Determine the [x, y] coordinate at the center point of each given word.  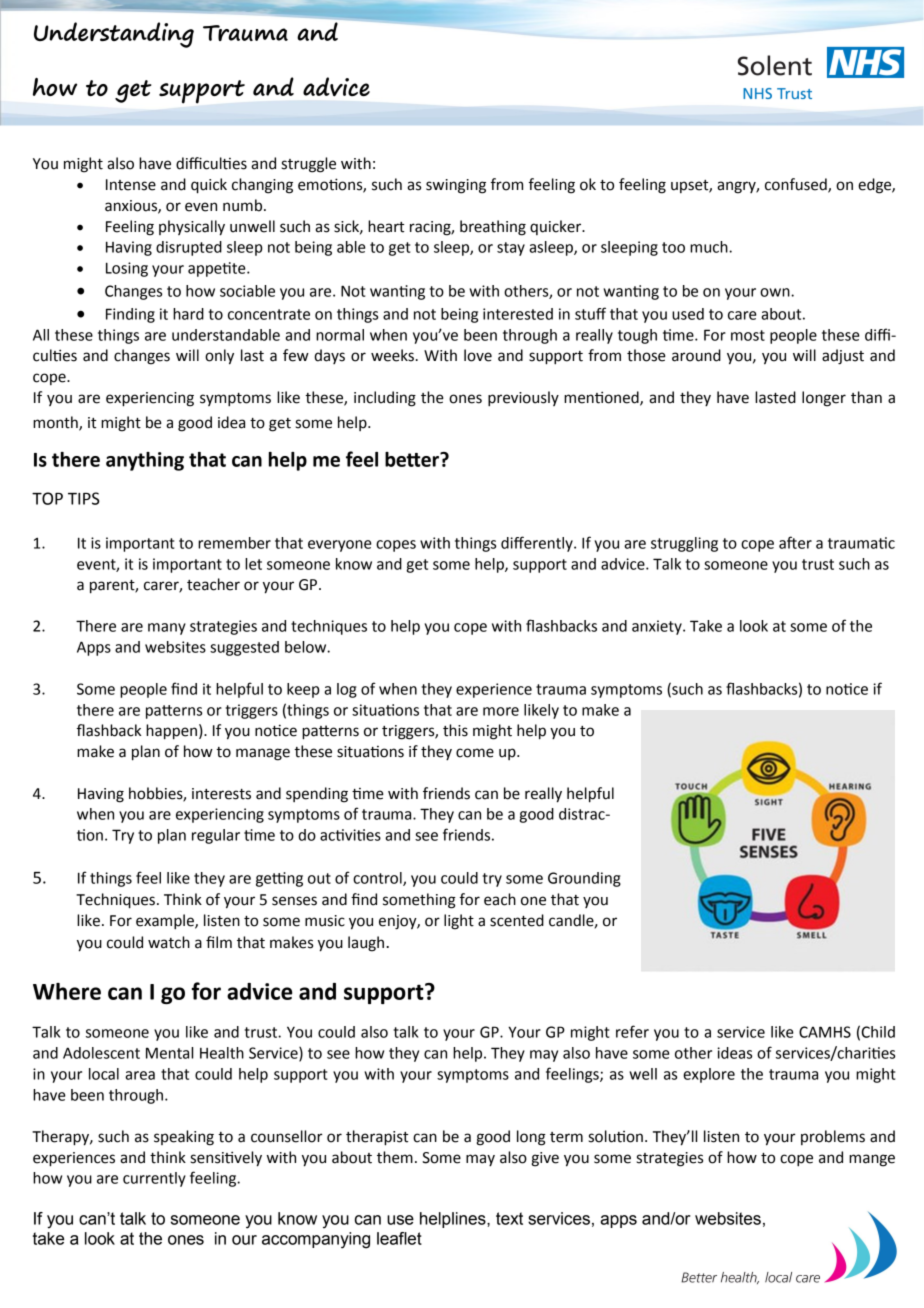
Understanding [114, 35]
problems [833, 1137]
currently [154, 1179]
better [413, 459]
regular [216, 836]
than [866, 397]
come [475, 753]
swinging [456, 186]
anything [145, 461]
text [509, 1218]
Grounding [584, 879]
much [710, 247]
